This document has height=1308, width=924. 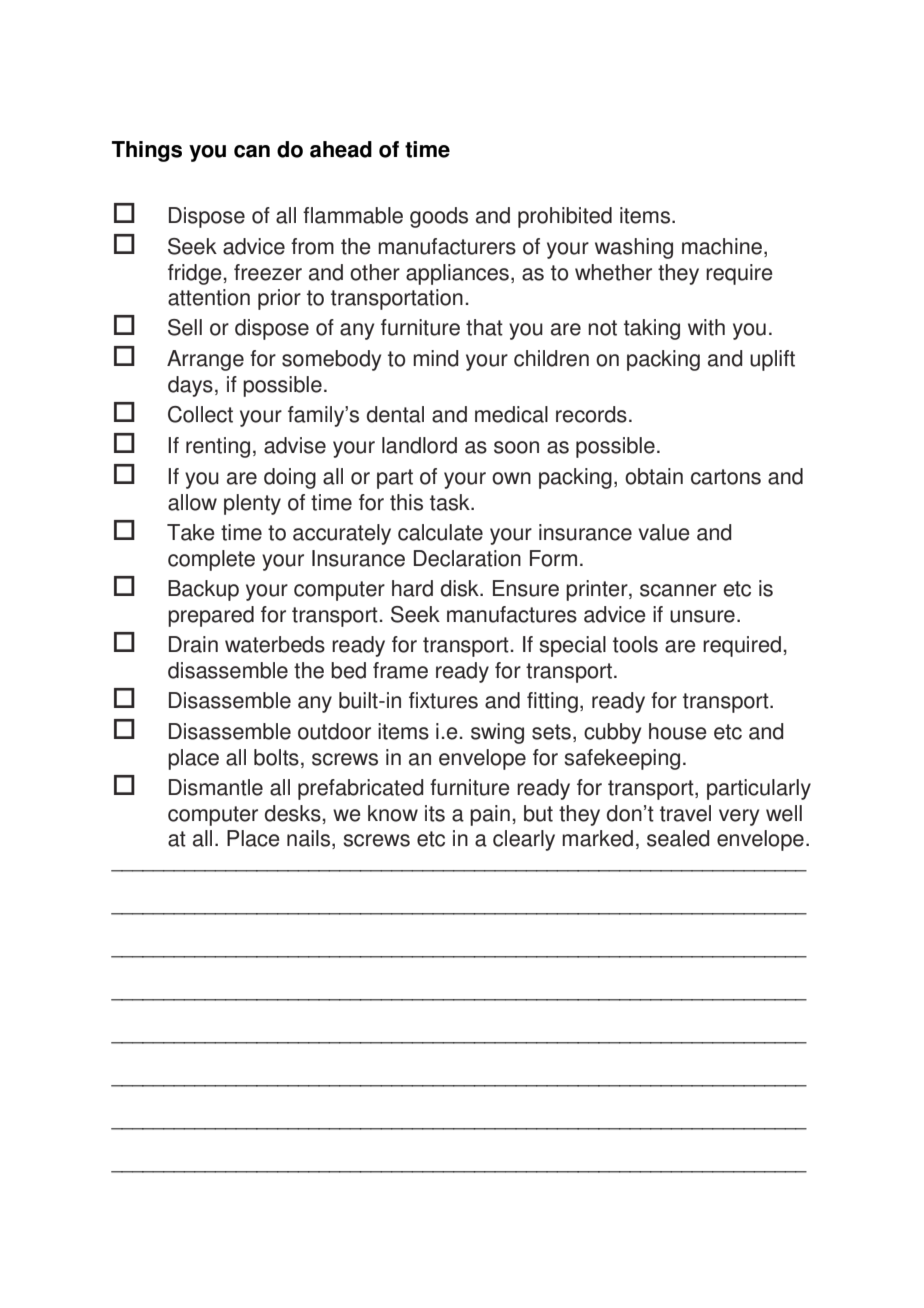 What do you see at coordinates (706, 327) in the document?
I see `with` at bounding box center [706, 327].
